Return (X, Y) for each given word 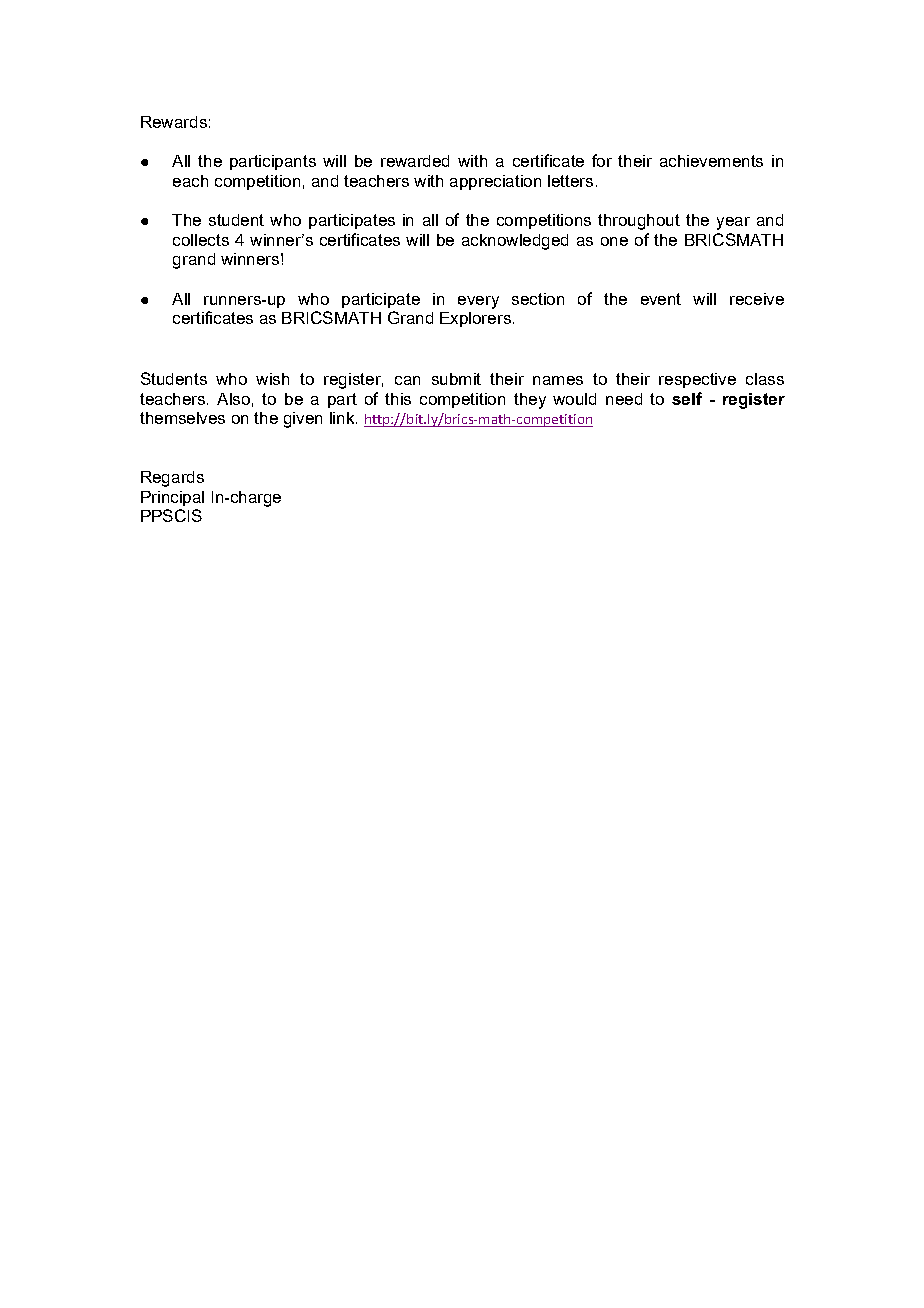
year (733, 223)
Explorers (475, 319)
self (687, 398)
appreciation (495, 182)
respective (697, 380)
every (478, 302)
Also (233, 399)
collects (201, 240)
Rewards (174, 122)
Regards (172, 479)
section (538, 299)
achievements (711, 161)
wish (272, 379)
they (530, 401)
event (661, 299)
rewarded (415, 161)
